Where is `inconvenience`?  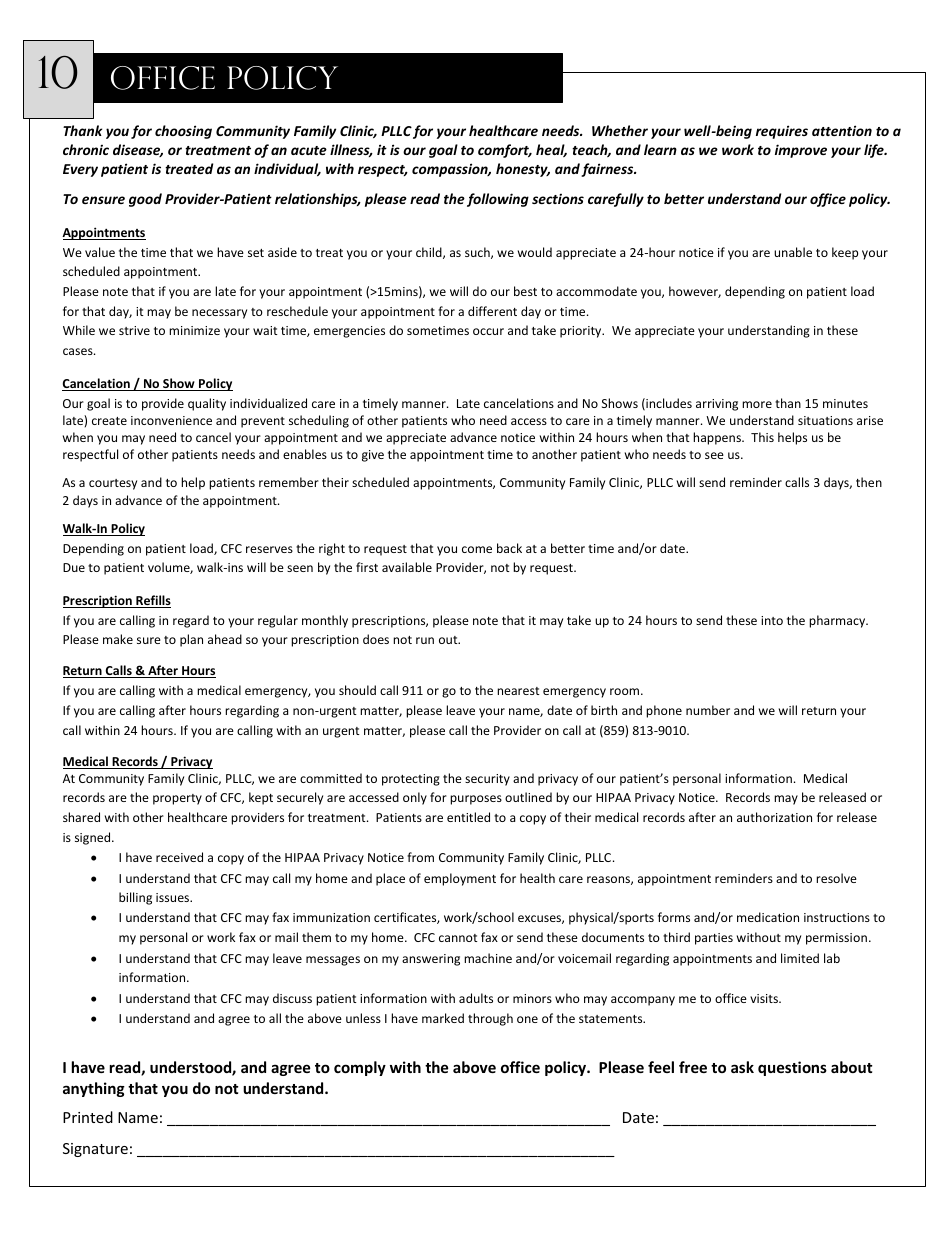 inconvenience is located at coordinates (171, 420).
